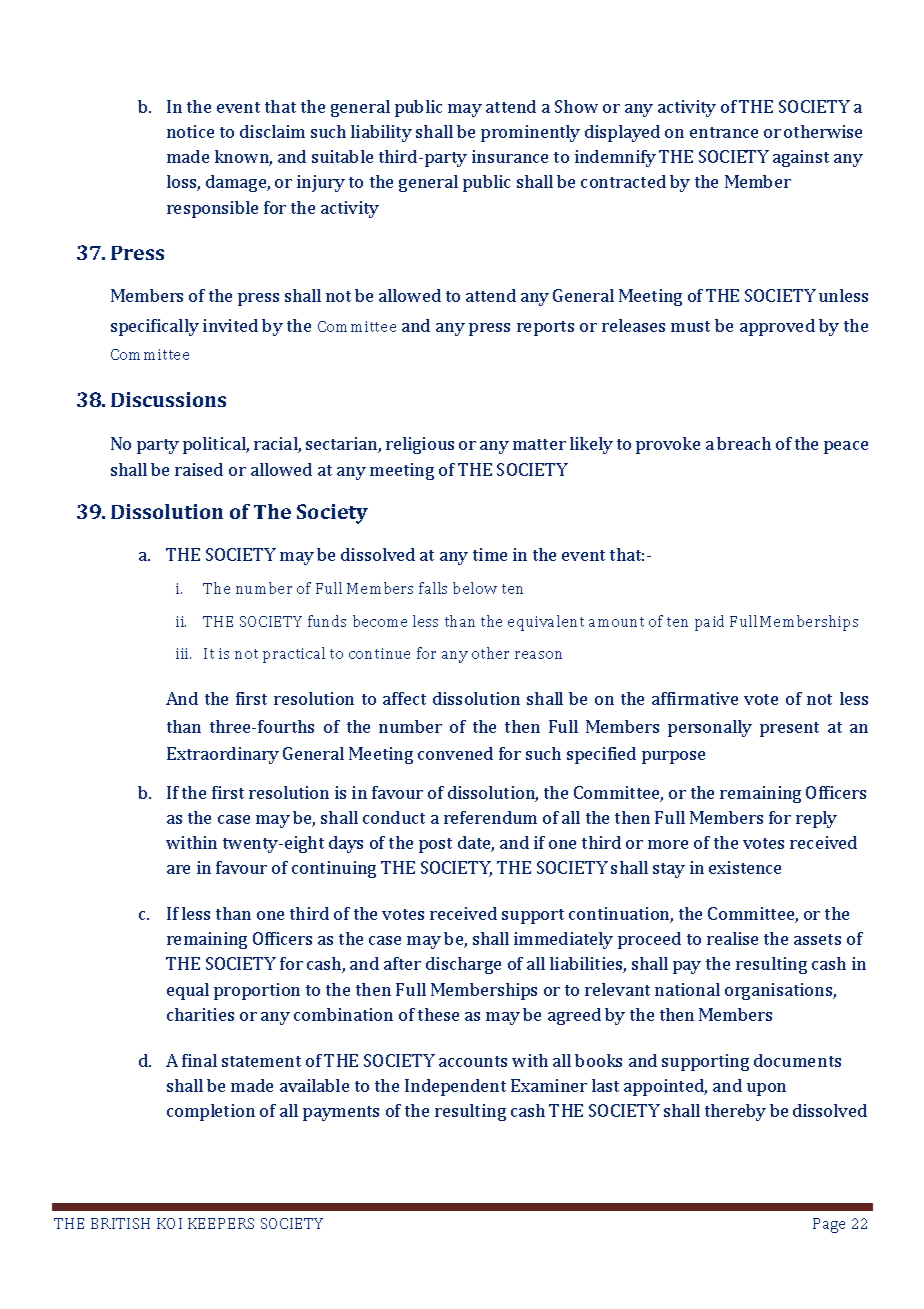 Image resolution: width=924 pixels, height=1309 pixels. Describe the element at coordinates (829, 1225) in the screenshot. I see `Page` at that location.
